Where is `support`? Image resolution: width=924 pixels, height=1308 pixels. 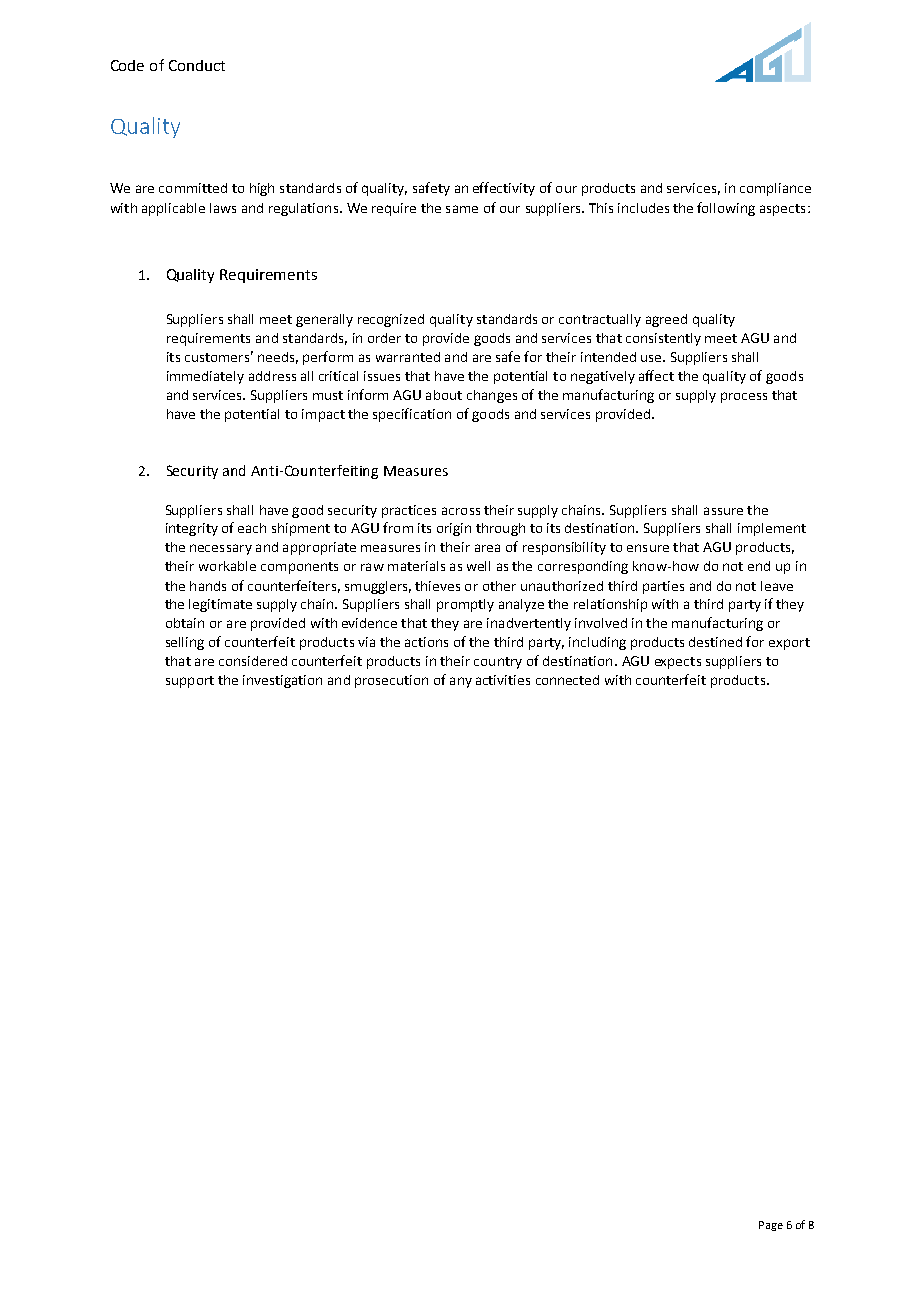 support is located at coordinates (190, 682).
